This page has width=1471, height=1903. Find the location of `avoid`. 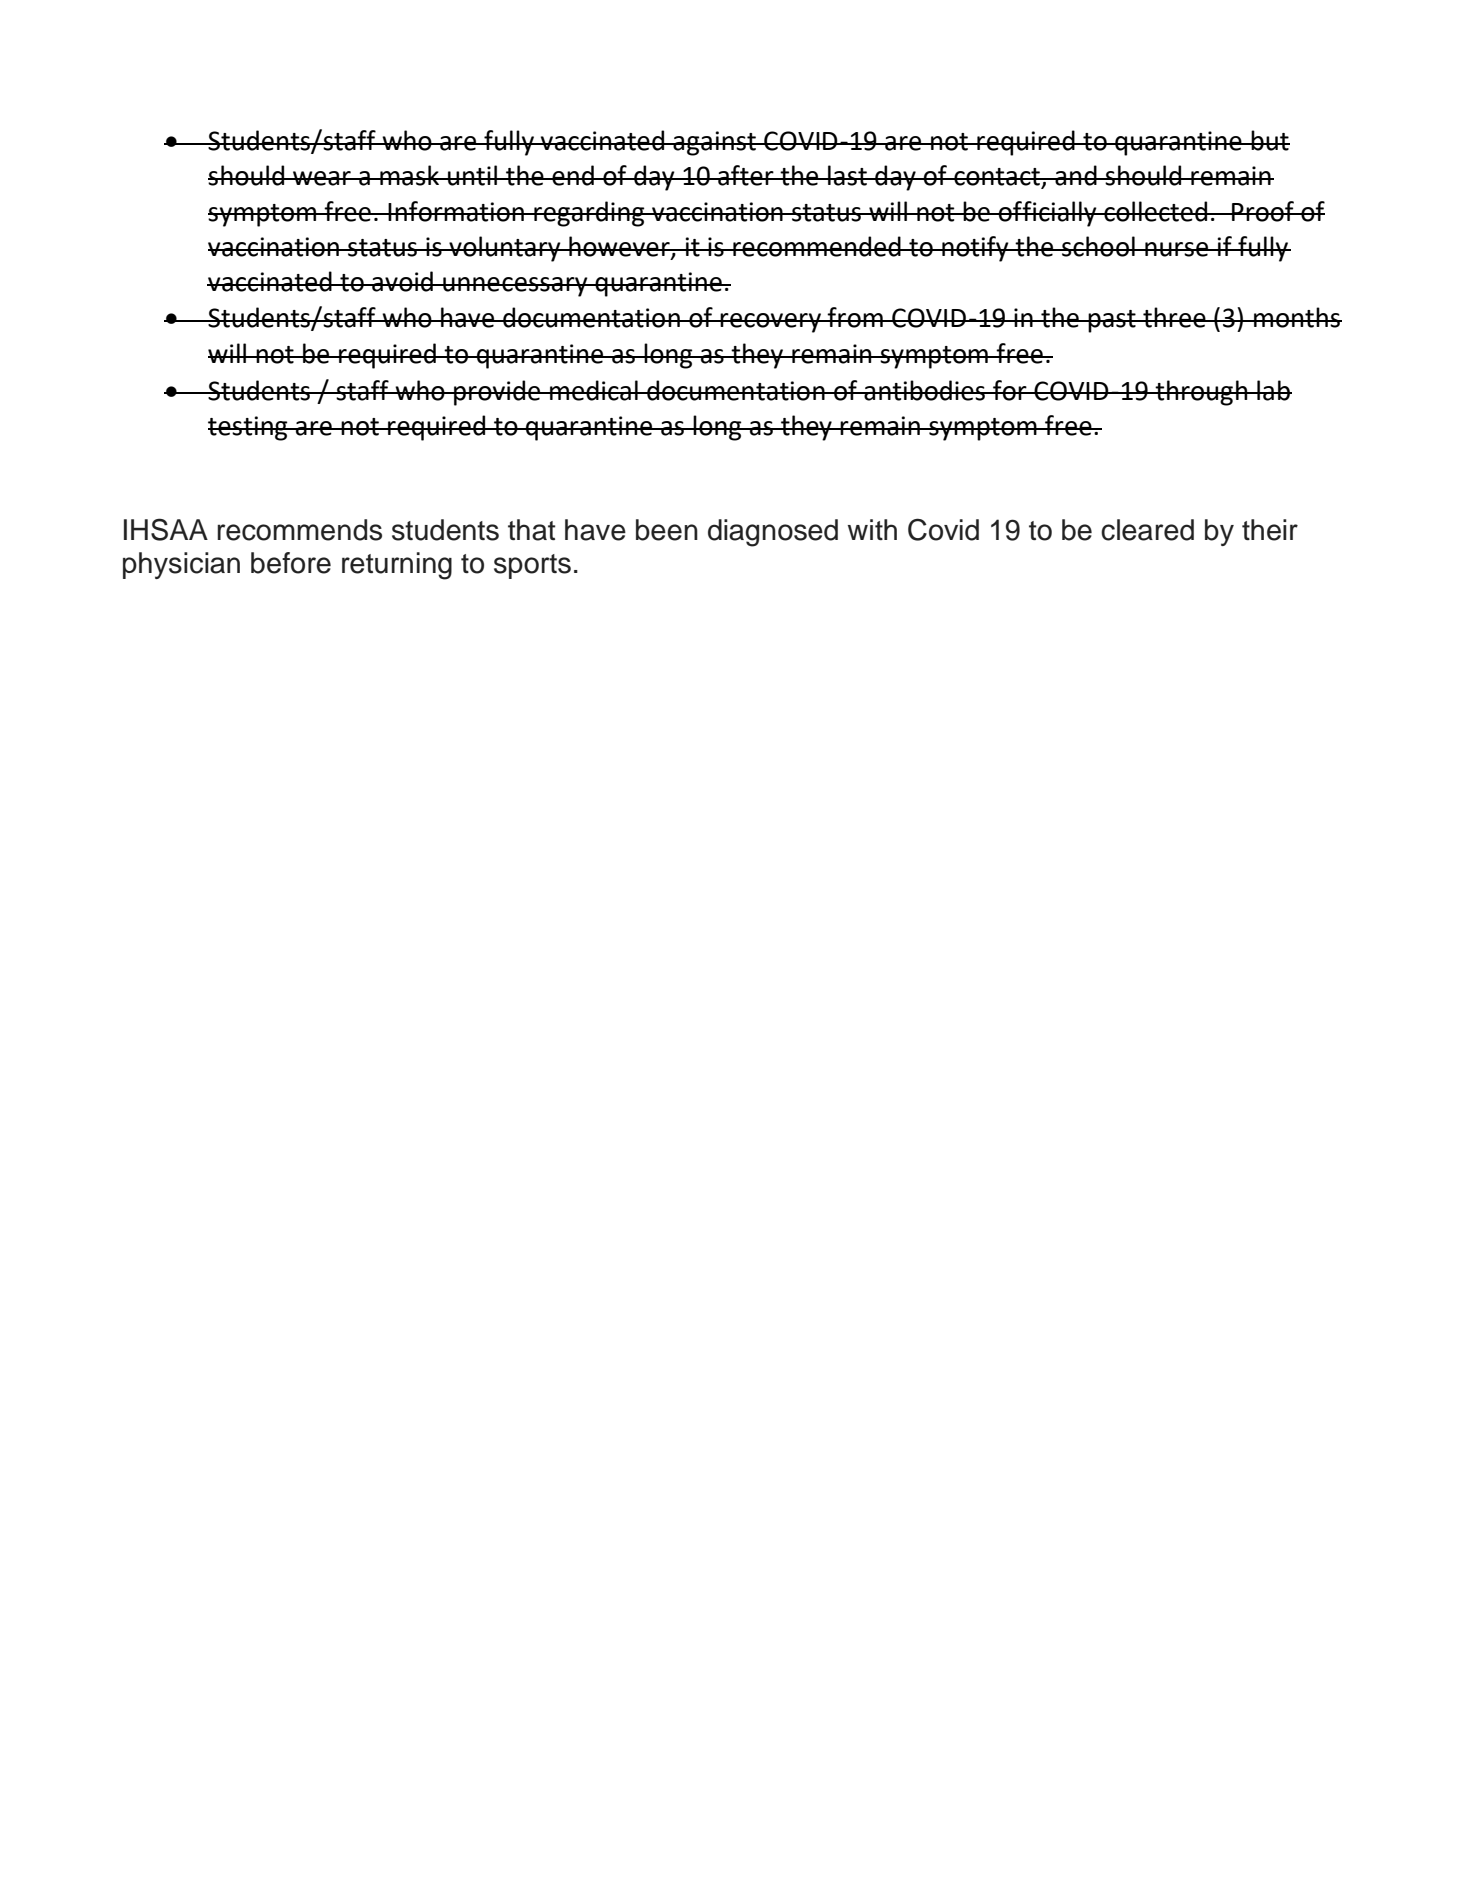

avoid is located at coordinates (402, 281).
